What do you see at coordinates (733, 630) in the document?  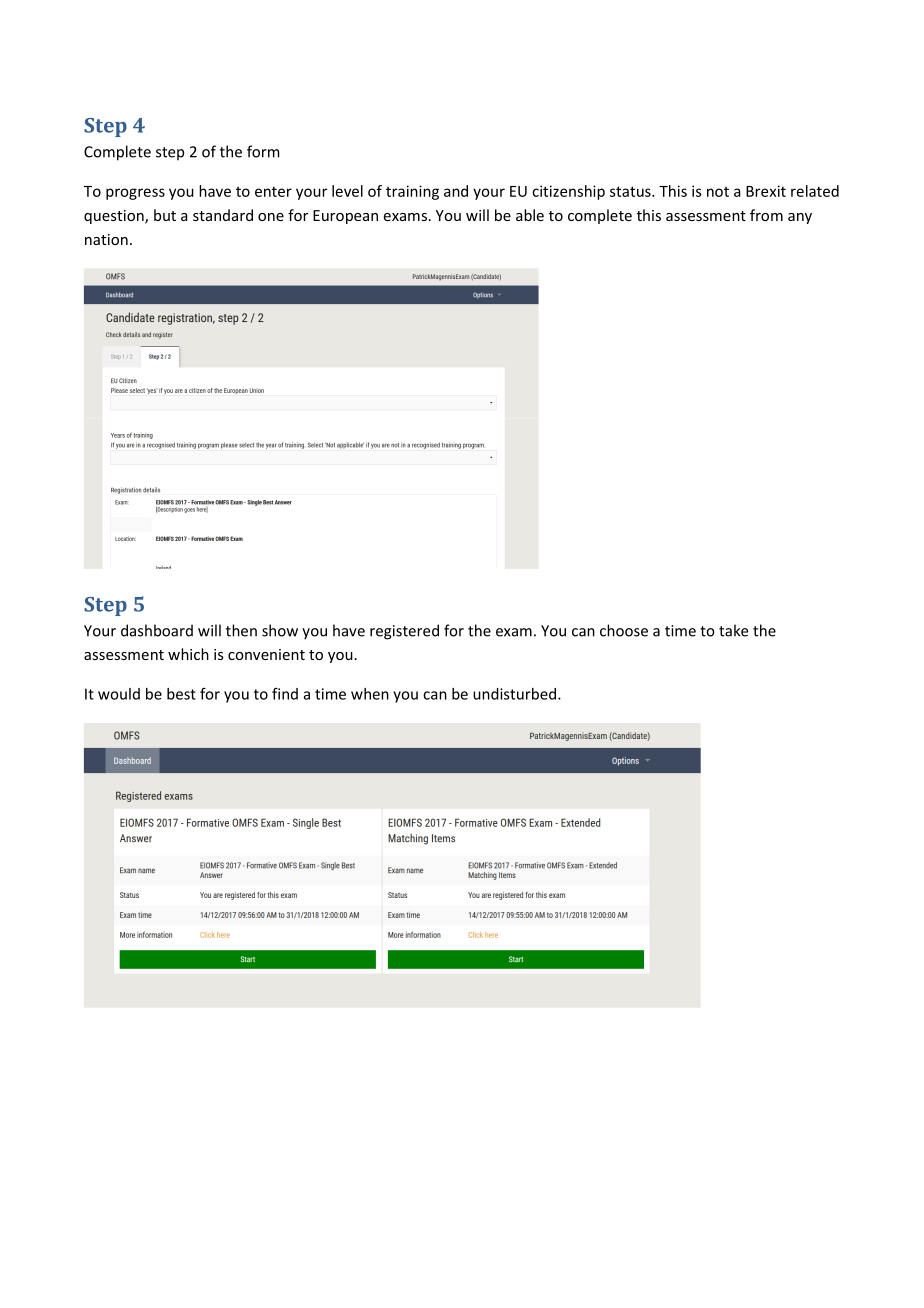 I see `take` at bounding box center [733, 630].
